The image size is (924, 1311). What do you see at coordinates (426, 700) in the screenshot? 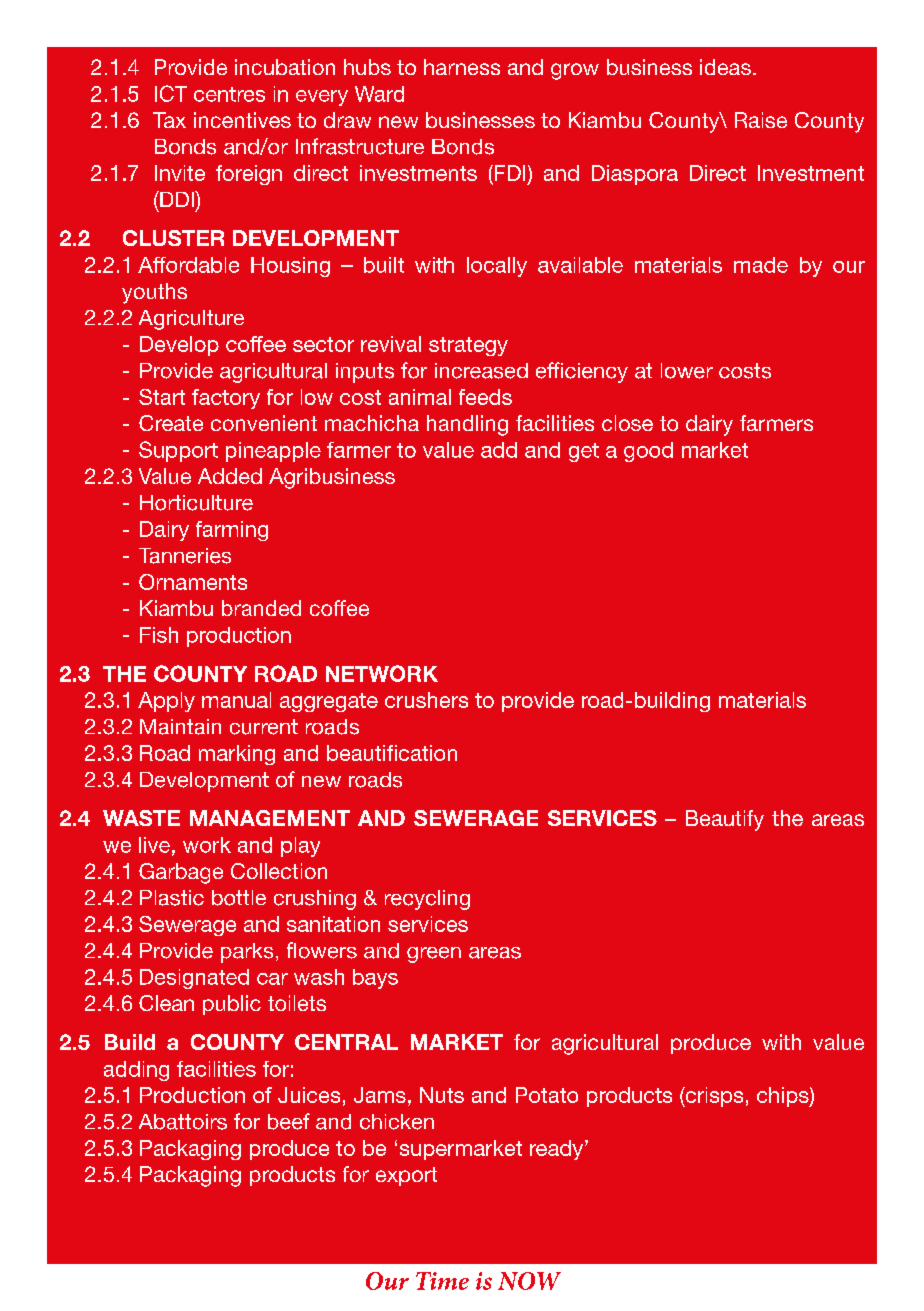
I see `crushers` at bounding box center [426, 700].
